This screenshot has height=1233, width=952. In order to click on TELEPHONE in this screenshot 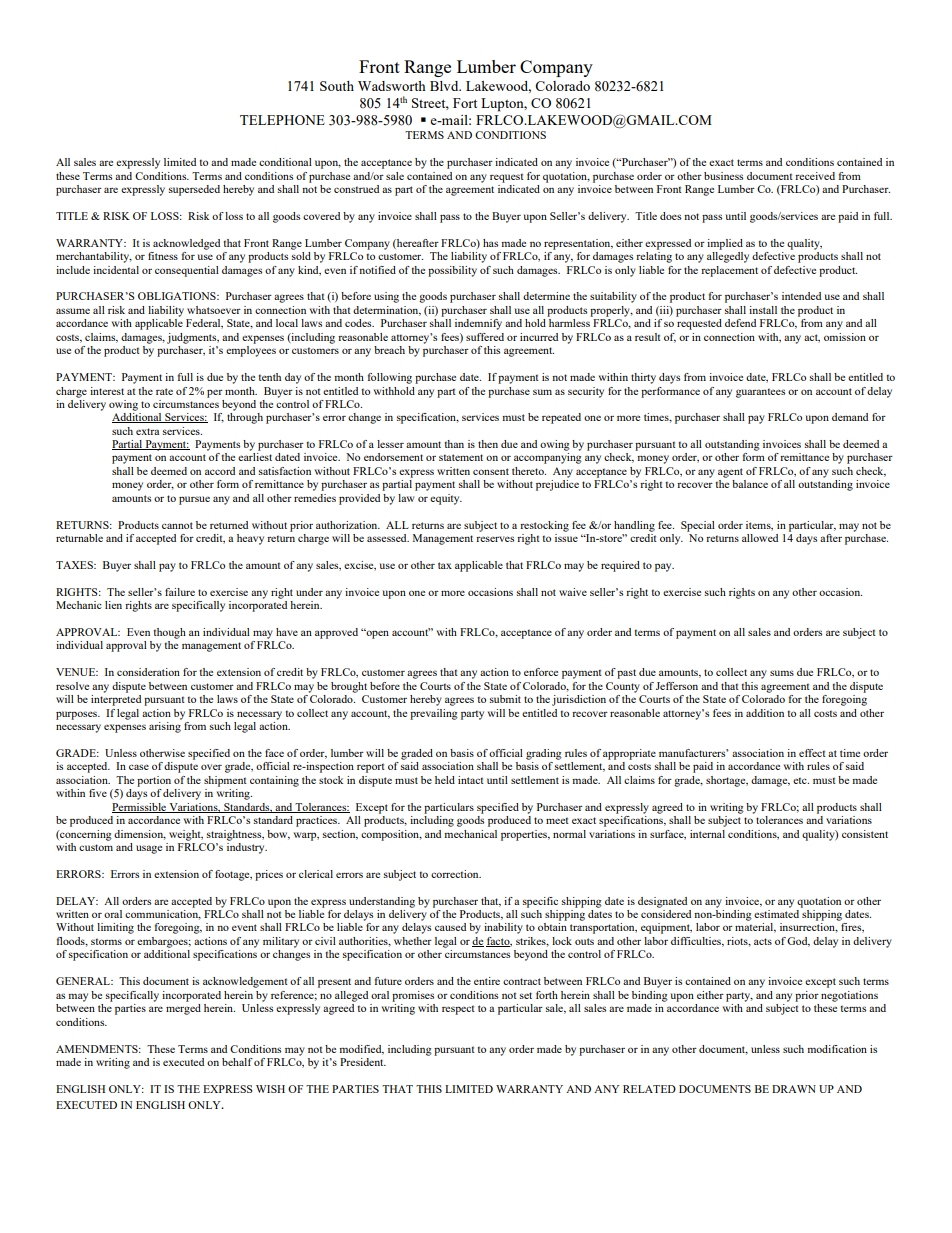, I will do `click(282, 120)`.
